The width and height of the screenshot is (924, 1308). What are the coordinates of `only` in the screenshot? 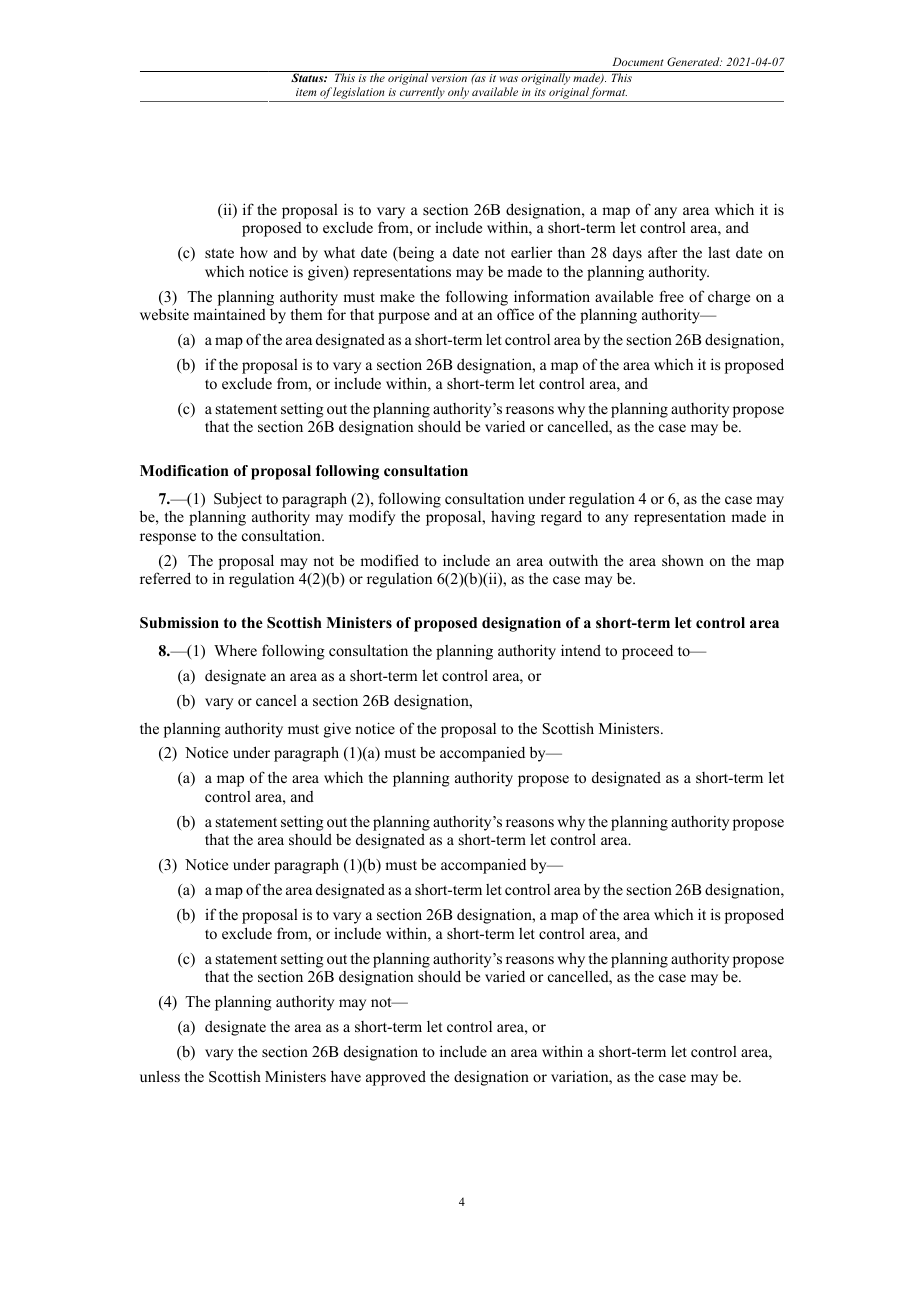 It's located at (458, 94).
